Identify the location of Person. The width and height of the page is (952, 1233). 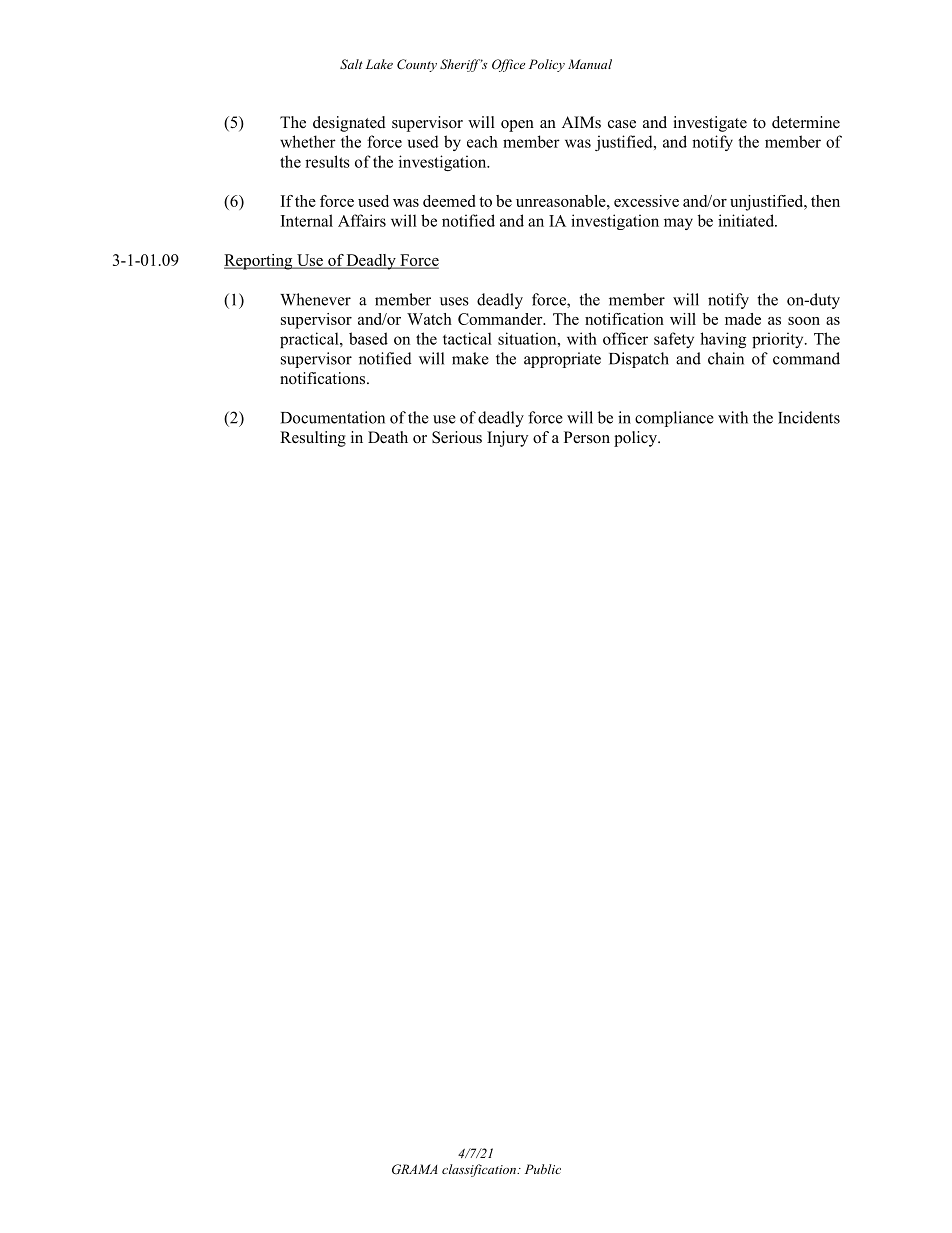
(587, 437).
